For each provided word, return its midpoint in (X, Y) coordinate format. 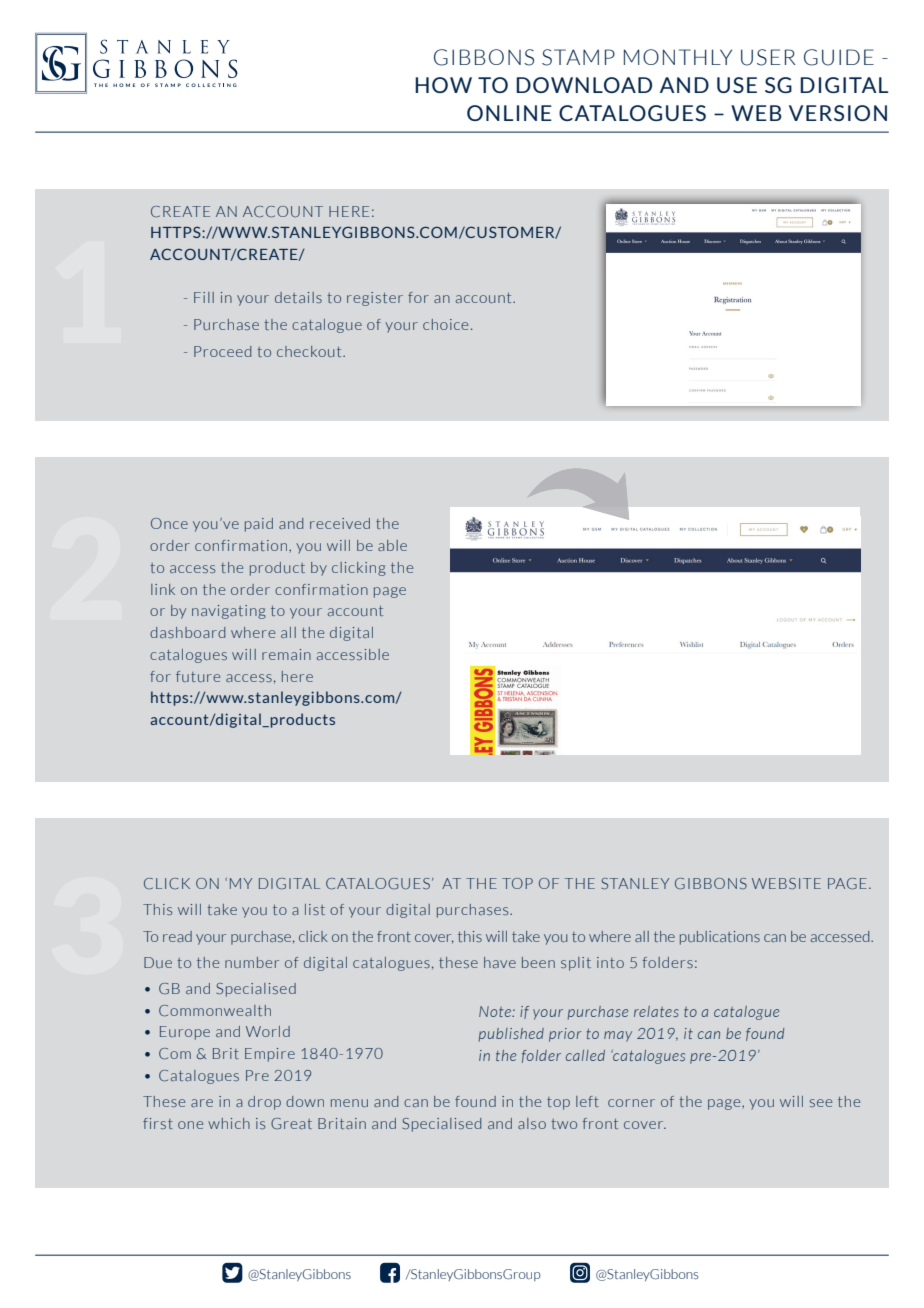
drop (264, 1103)
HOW (443, 85)
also (532, 1123)
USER (768, 57)
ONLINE (509, 113)
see (821, 1103)
